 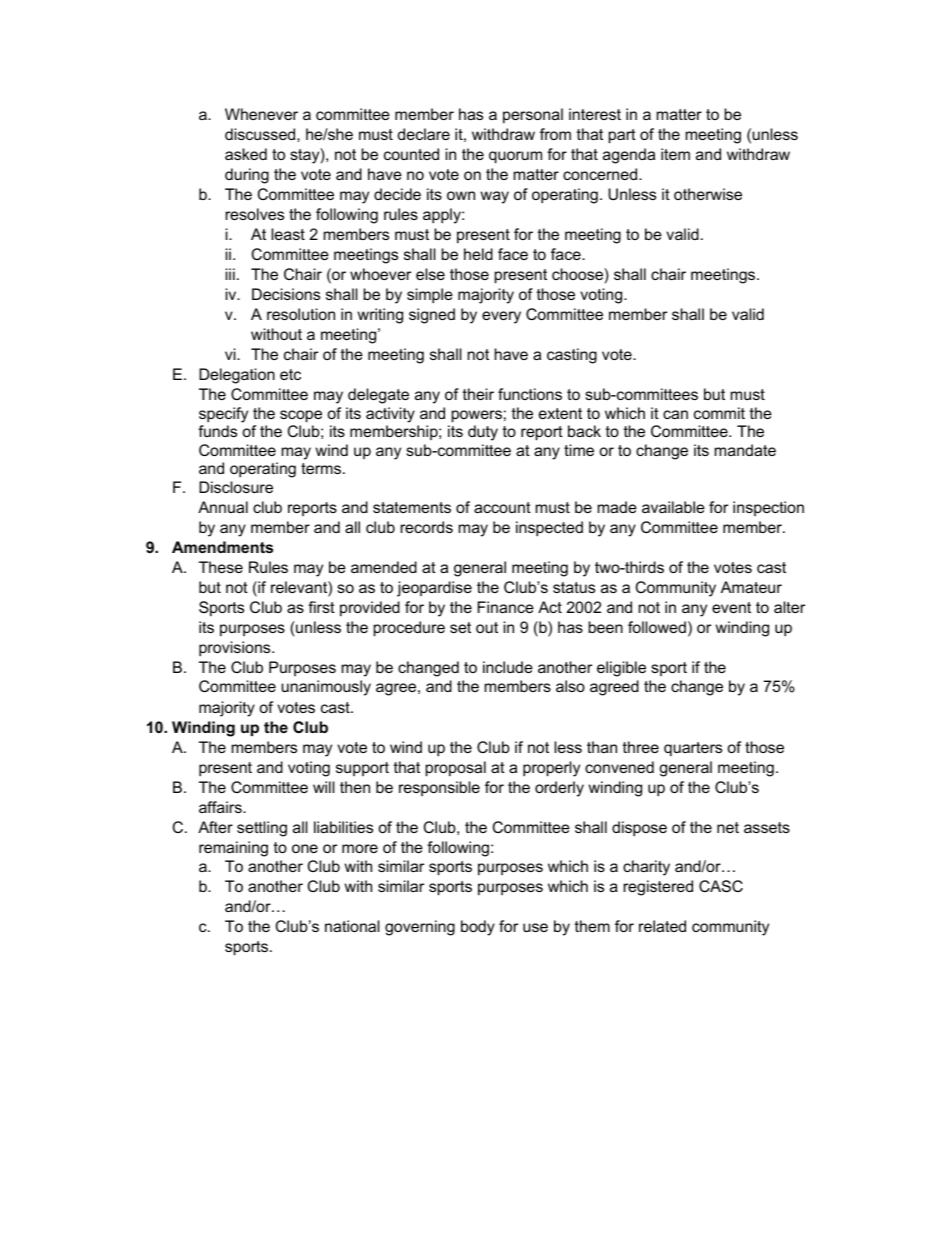 I want to click on quorum, so click(x=515, y=157).
